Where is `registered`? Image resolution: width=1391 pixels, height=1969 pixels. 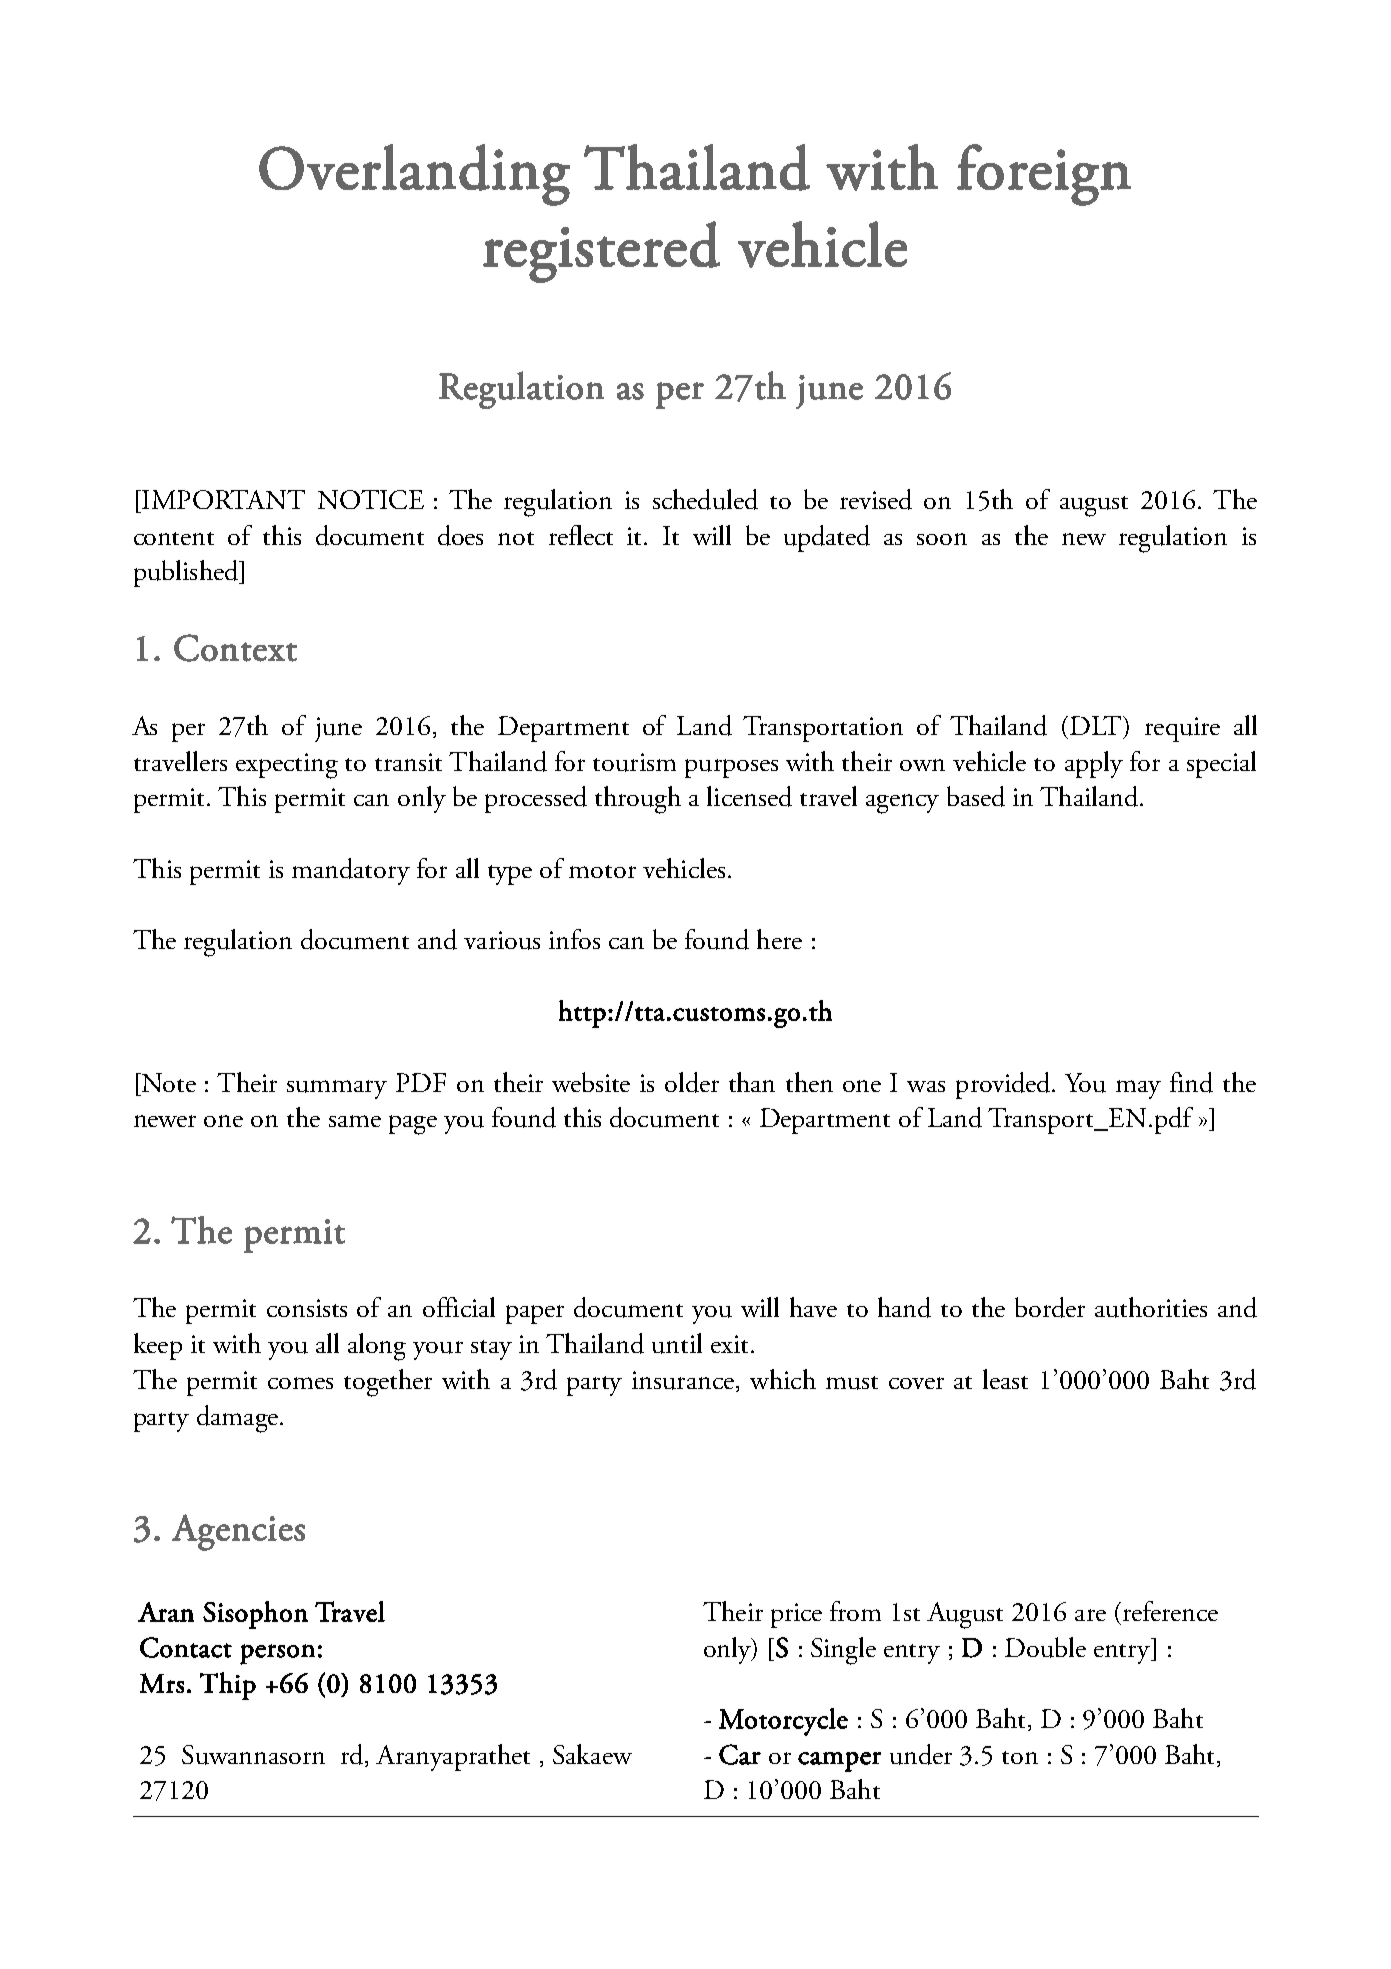
registered is located at coordinates (601, 252).
